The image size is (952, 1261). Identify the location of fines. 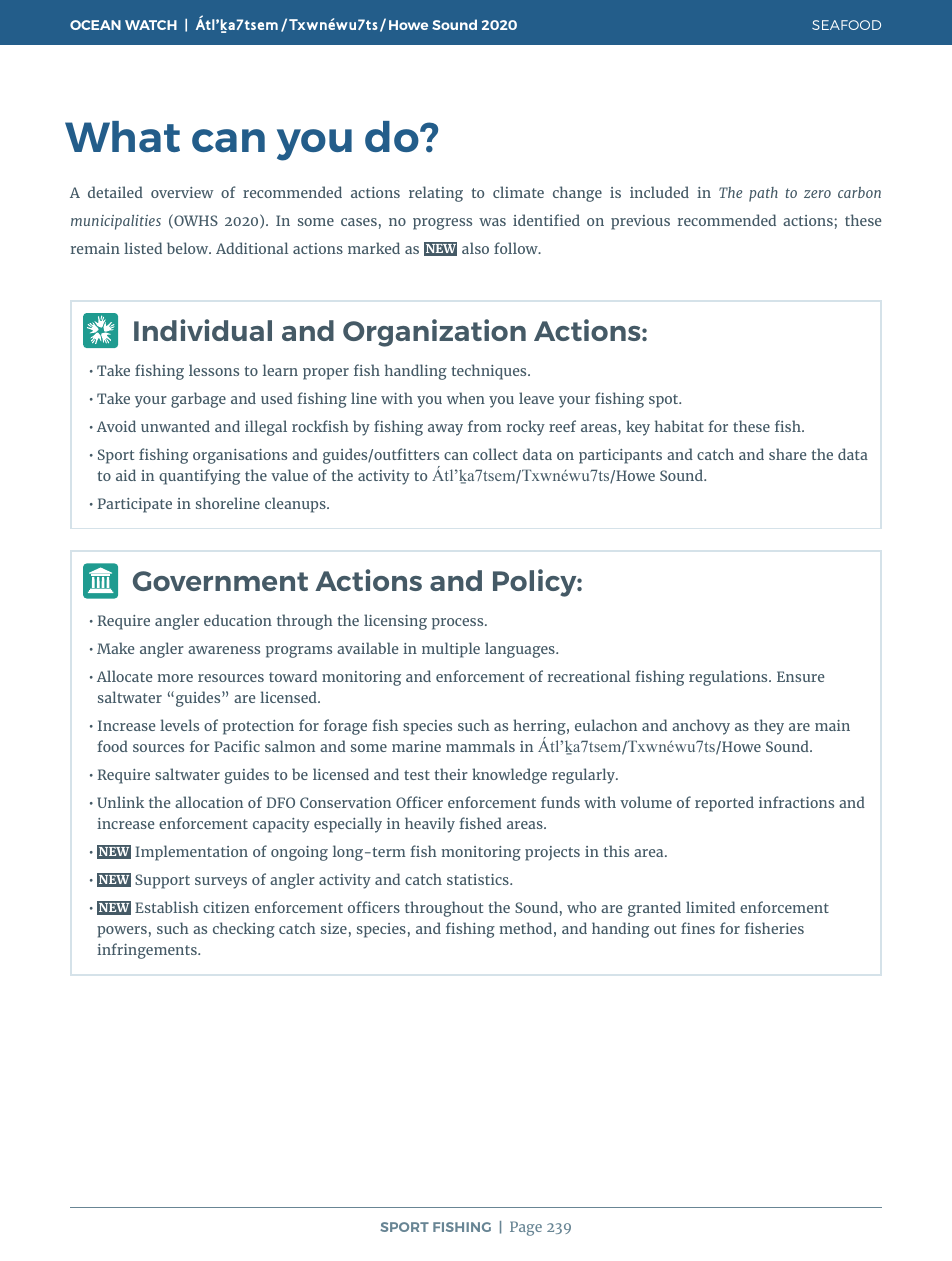
(698, 928).
